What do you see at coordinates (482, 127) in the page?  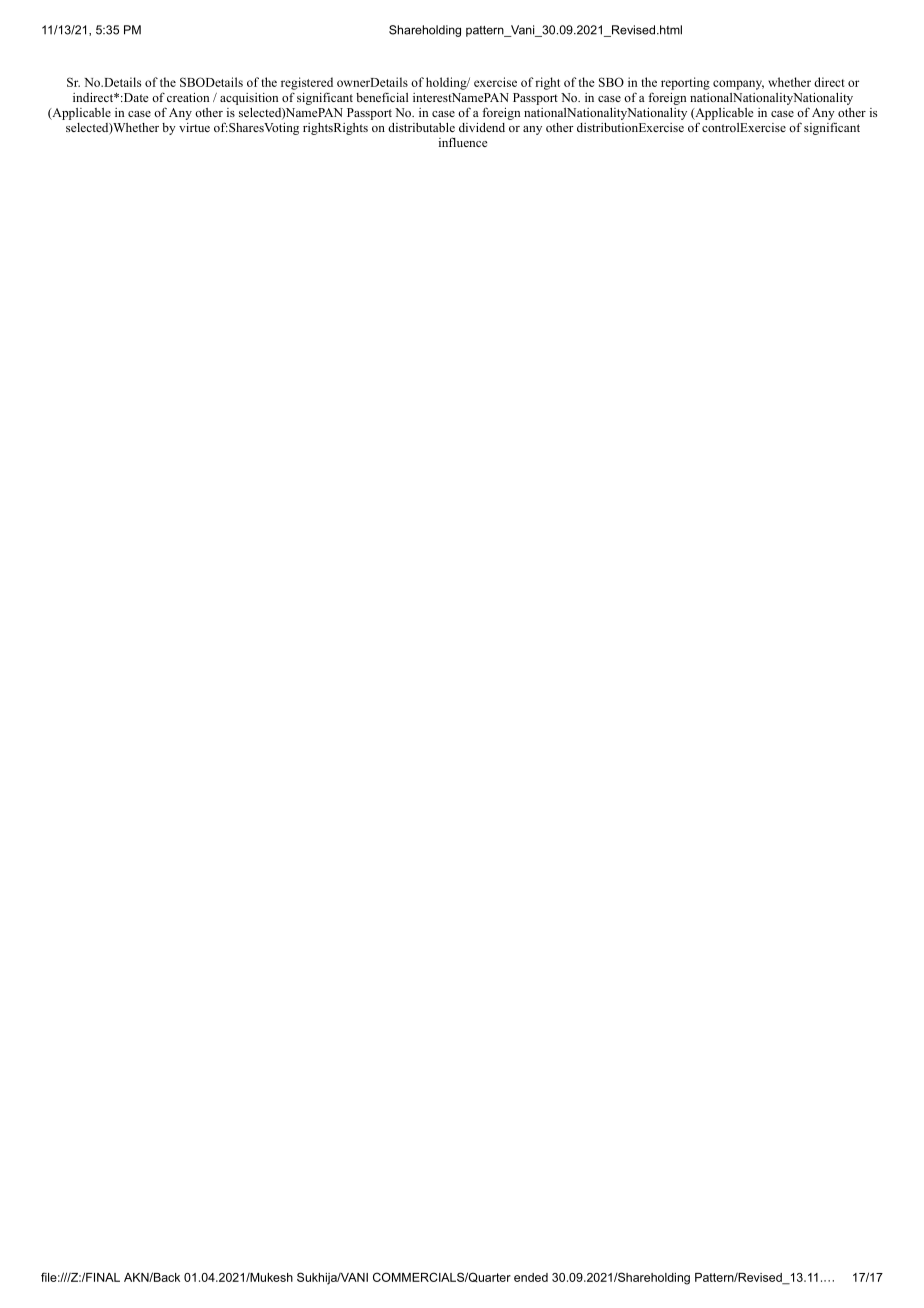 I see `dividend` at bounding box center [482, 127].
